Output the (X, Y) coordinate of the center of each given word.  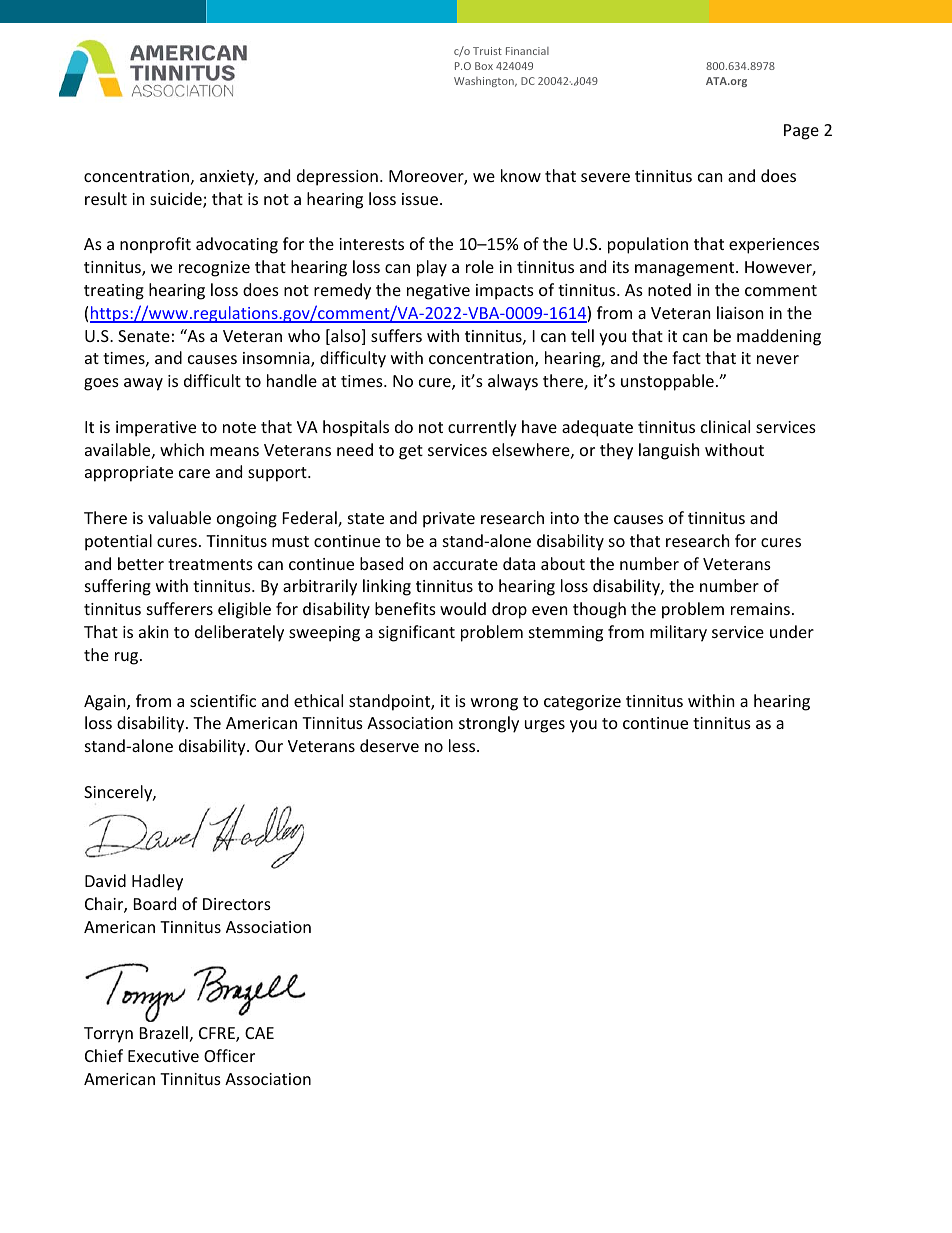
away (143, 384)
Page (801, 132)
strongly (489, 724)
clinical (725, 426)
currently (482, 428)
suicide (177, 200)
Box (484, 66)
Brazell (164, 1032)
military (678, 633)
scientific (223, 700)
